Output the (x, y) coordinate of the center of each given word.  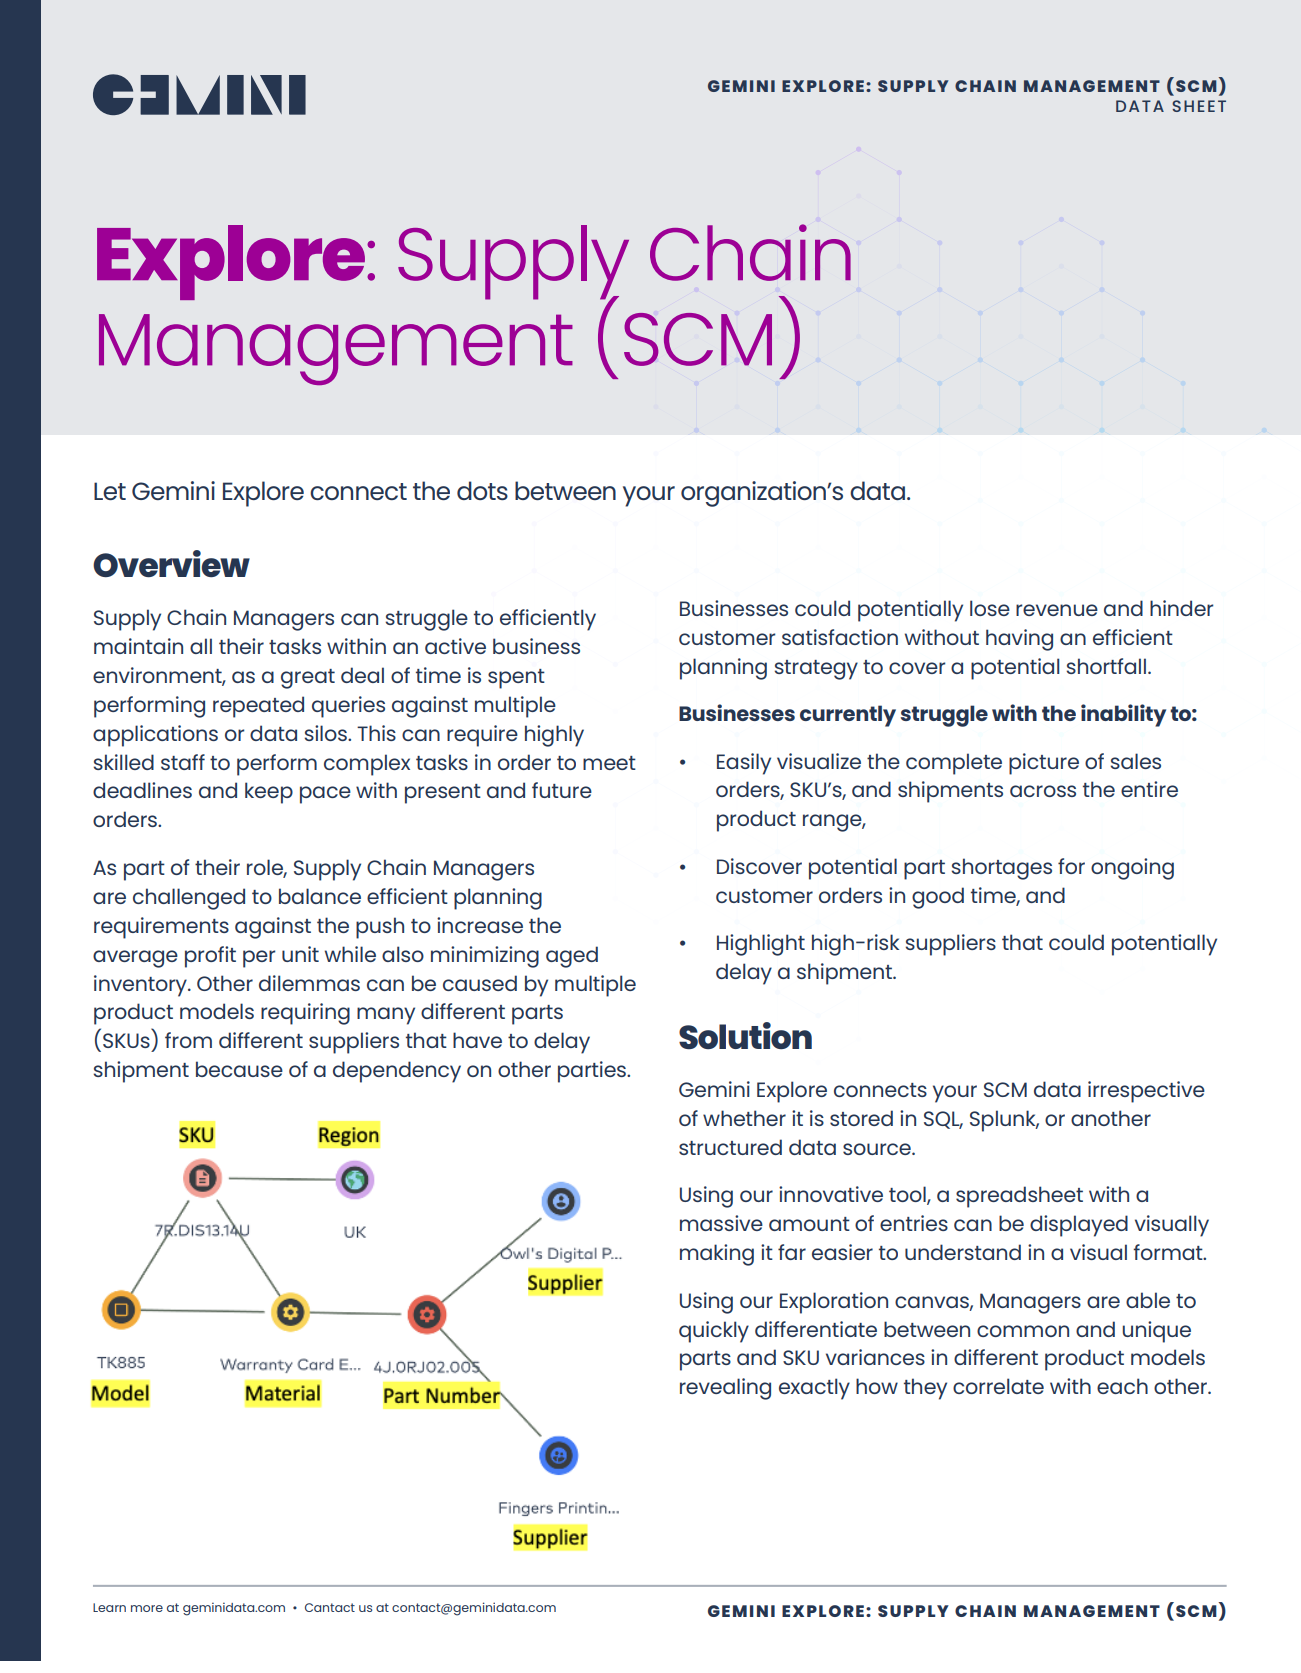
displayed (1079, 1226)
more (147, 1608)
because (239, 1069)
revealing (725, 1389)
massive (721, 1223)
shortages (1001, 869)
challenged (189, 899)
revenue (1057, 610)
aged (572, 957)
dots (482, 490)
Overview (171, 563)
